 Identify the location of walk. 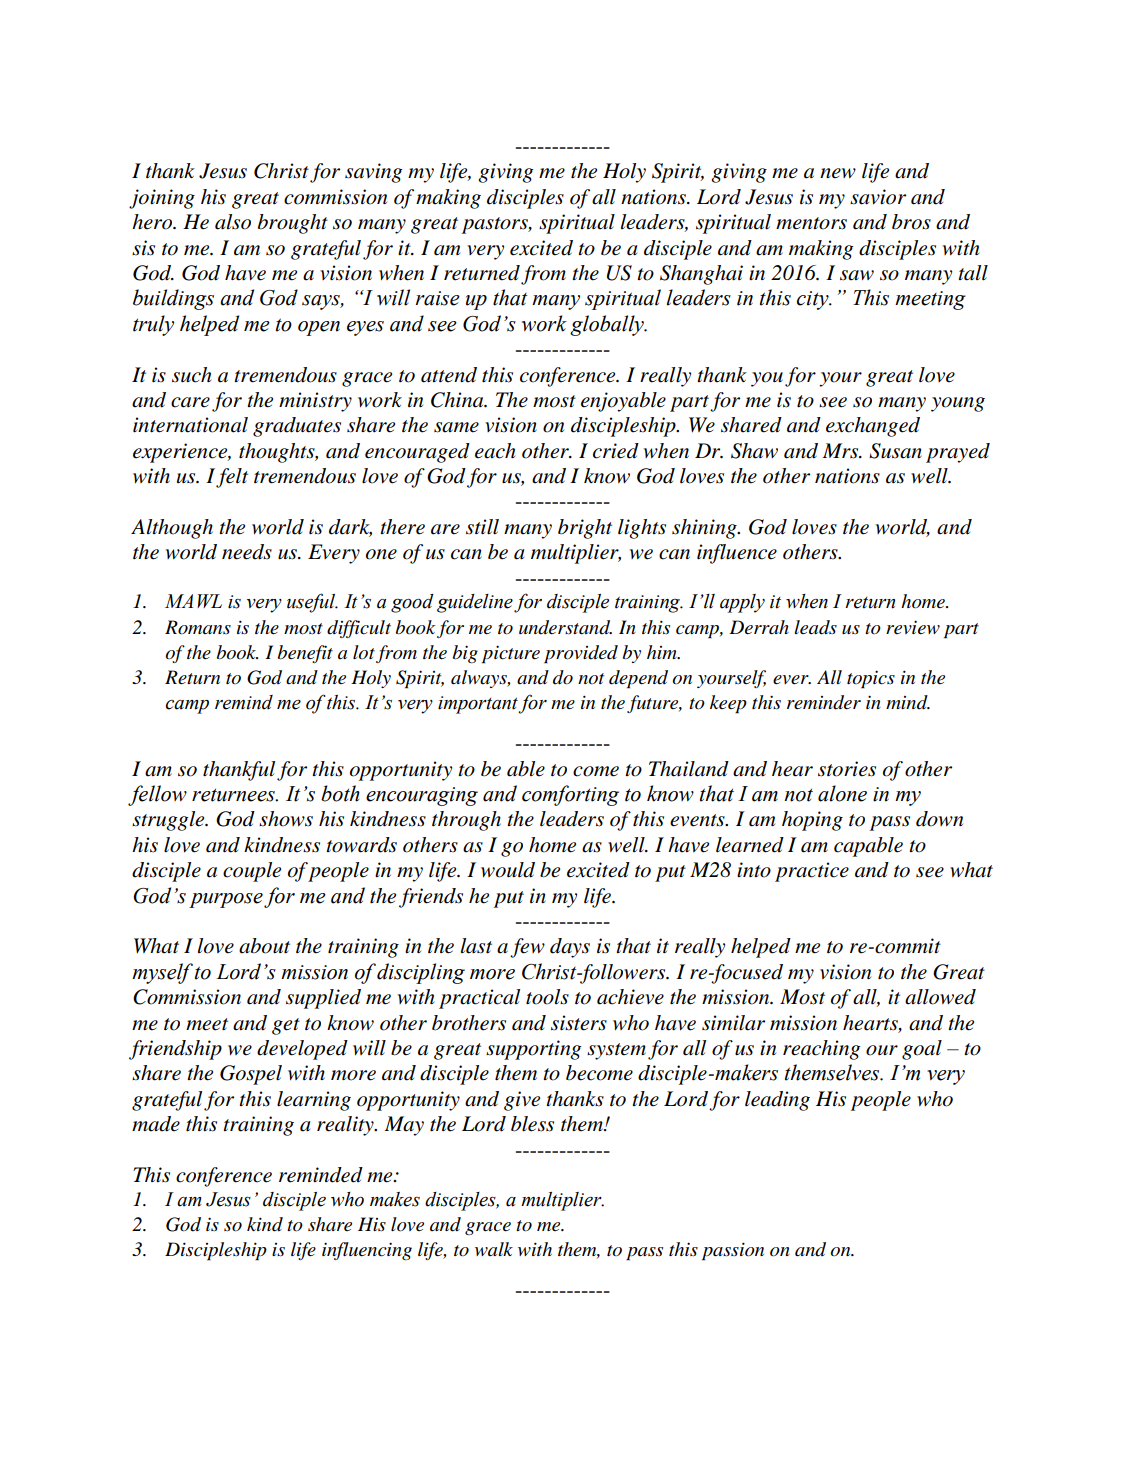
(494, 1249).
